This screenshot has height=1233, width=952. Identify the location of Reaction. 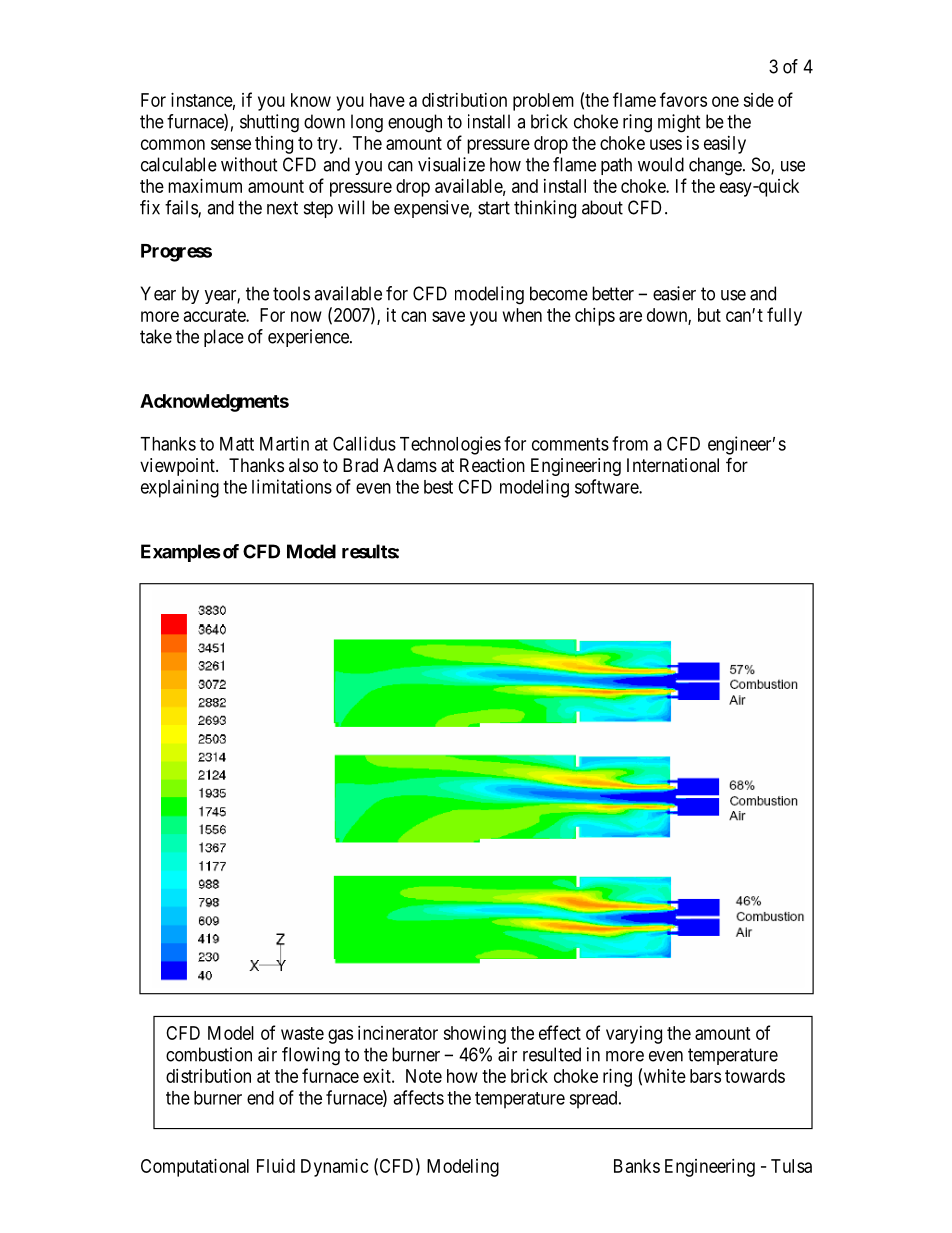
(492, 465).
